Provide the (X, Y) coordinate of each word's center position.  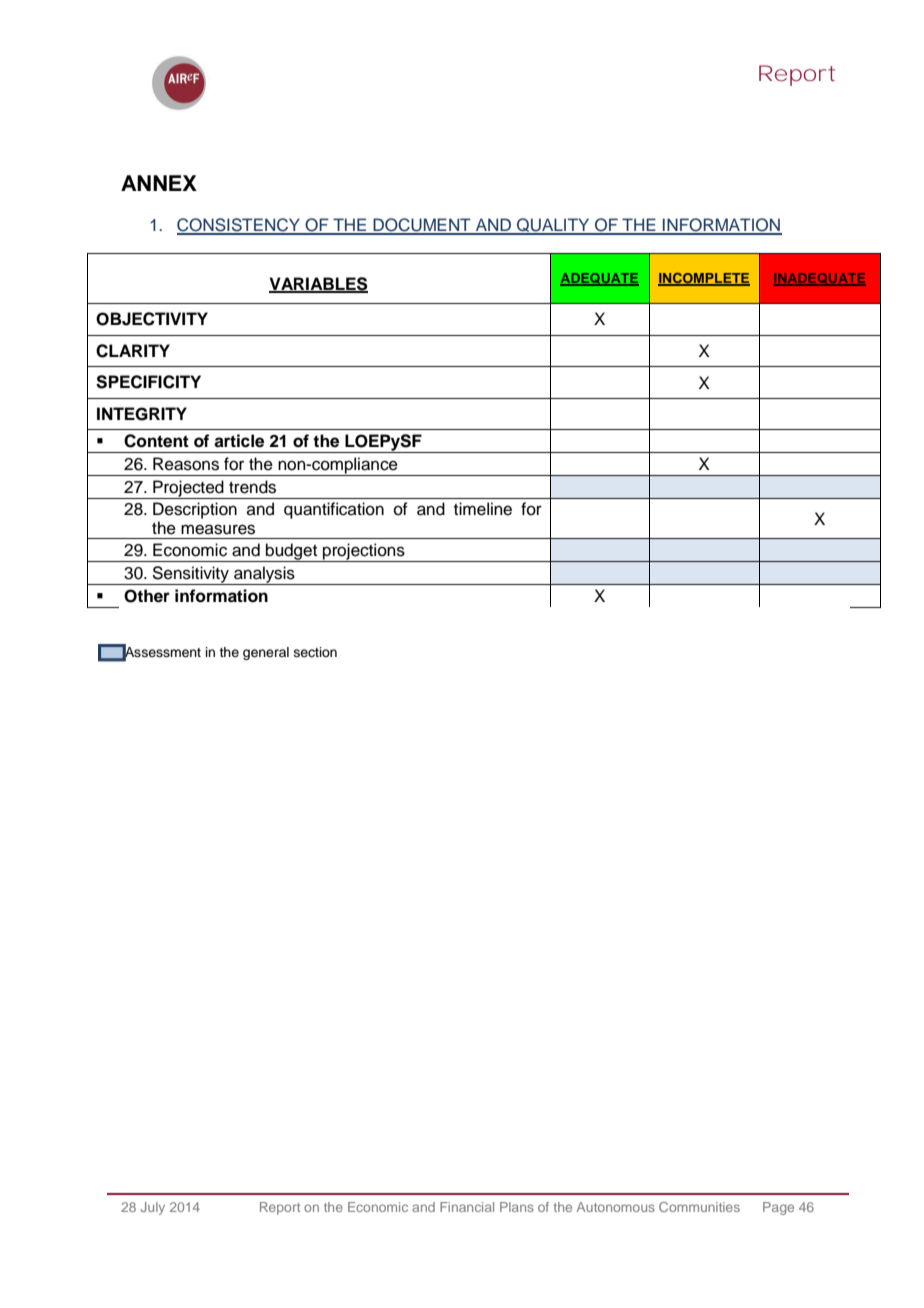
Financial (467, 1207)
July (153, 1208)
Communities (699, 1207)
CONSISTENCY (240, 226)
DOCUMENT (422, 226)
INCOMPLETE (704, 279)
